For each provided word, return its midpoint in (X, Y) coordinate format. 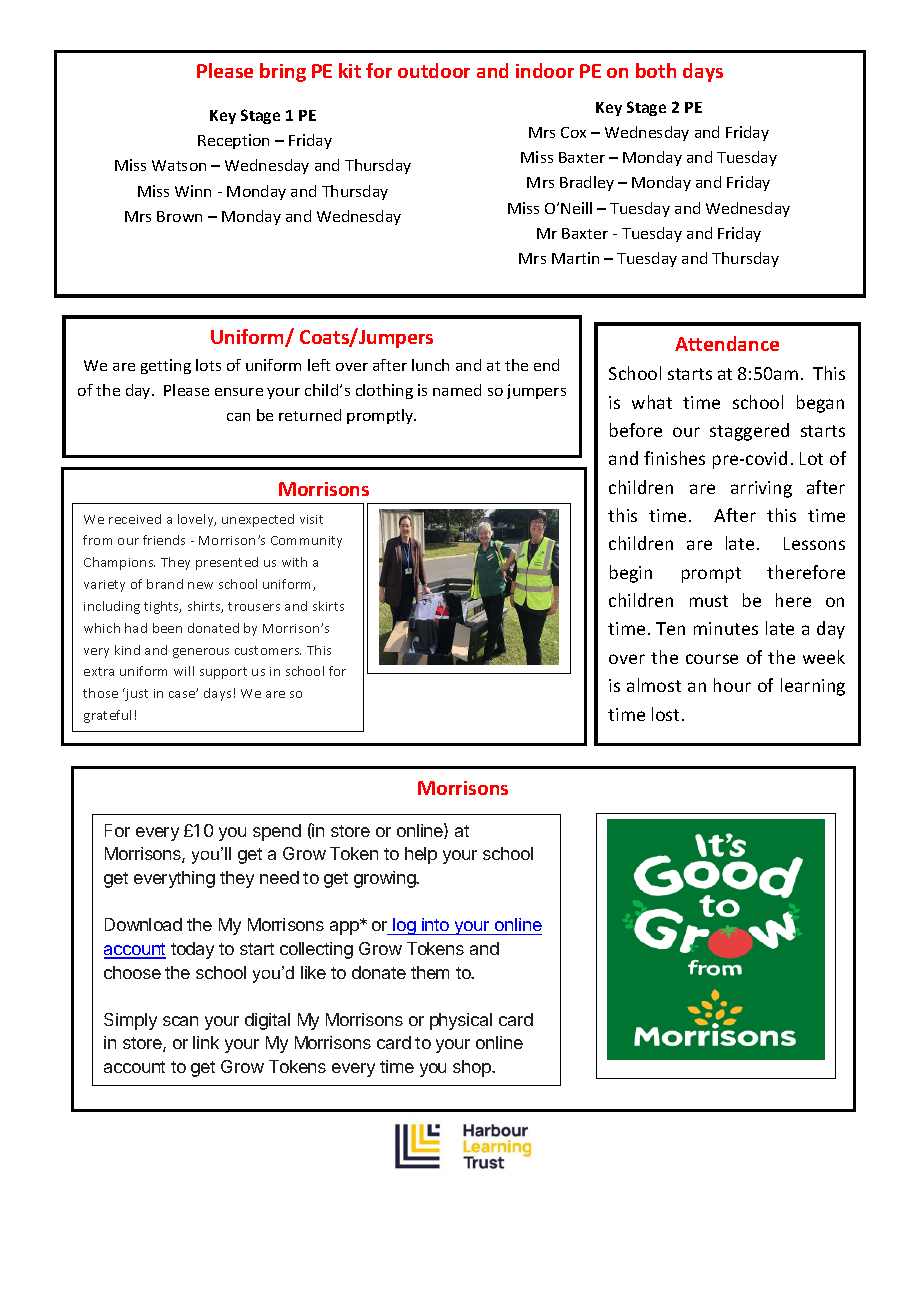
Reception (233, 141)
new (200, 585)
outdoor (434, 70)
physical (461, 1021)
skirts (328, 606)
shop (473, 1068)
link (206, 1042)
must (709, 601)
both (656, 70)
